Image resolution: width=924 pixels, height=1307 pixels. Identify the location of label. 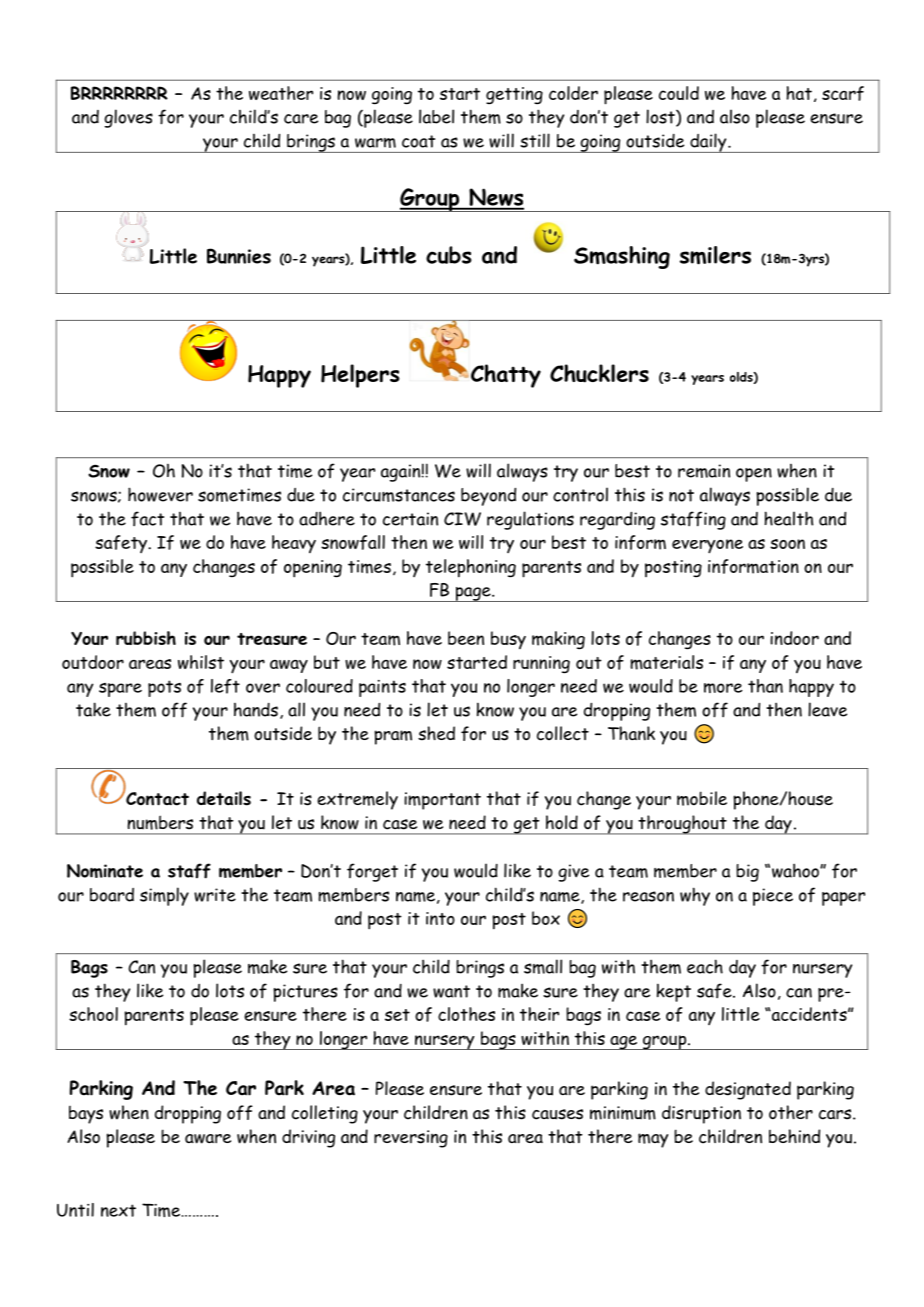
(436, 116).
